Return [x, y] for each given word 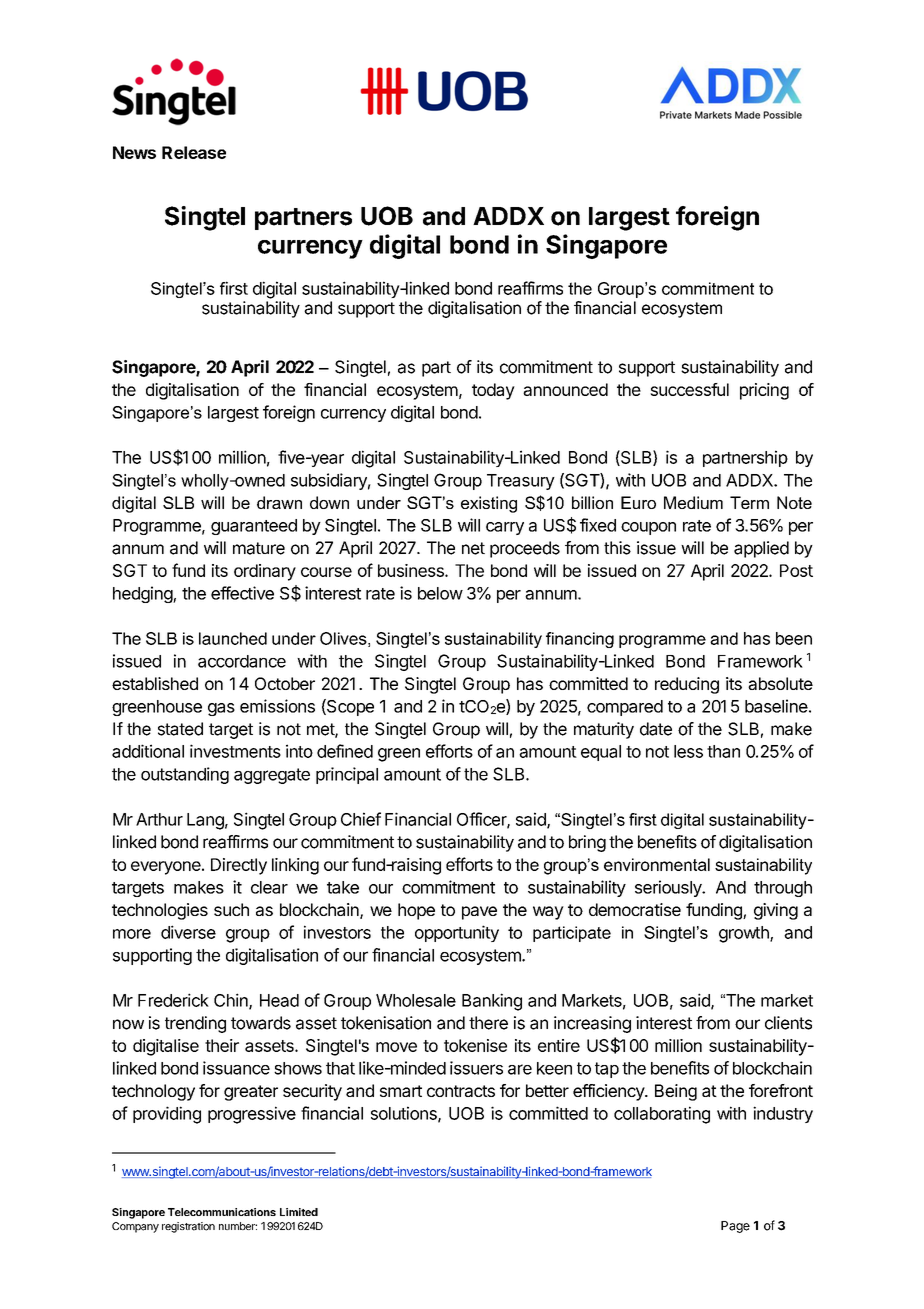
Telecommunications [222, 1212]
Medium [693, 502]
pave [479, 913]
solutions [405, 1114]
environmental [657, 864]
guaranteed [254, 527]
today [493, 391]
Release [194, 152]
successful [689, 389]
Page [735, 1227]
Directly [239, 866]
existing [489, 504]
